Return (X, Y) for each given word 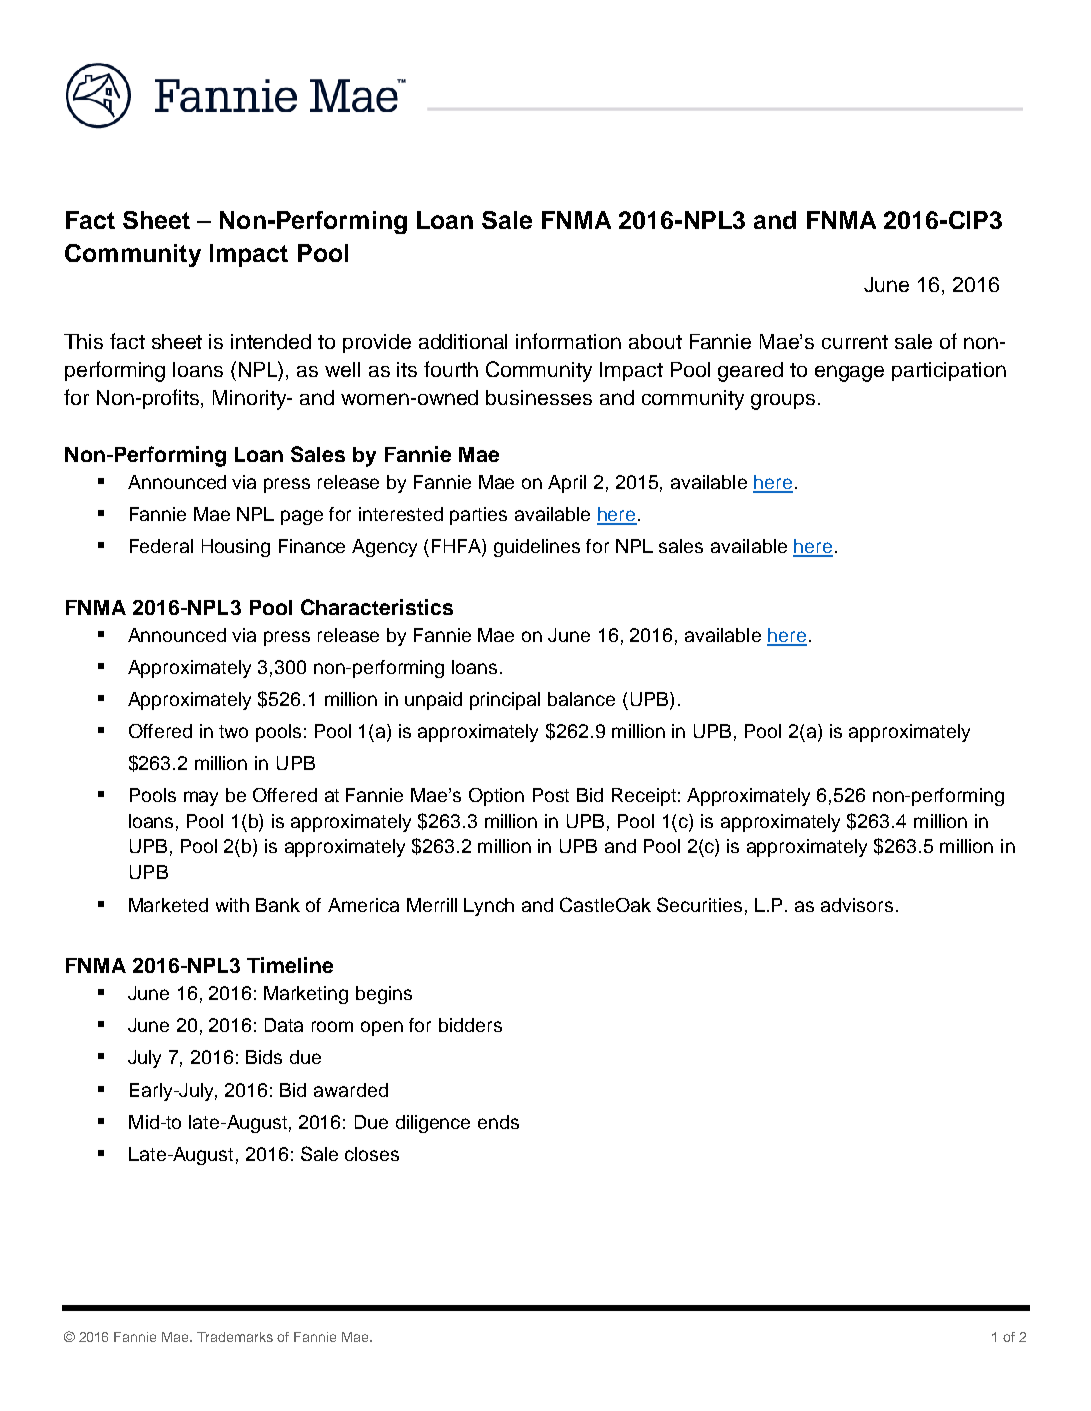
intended (271, 341)
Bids (264, 1057)
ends (498, 1122)
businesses (539, 397)
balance (581, 699)
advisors (857, 905)
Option (496, 797)
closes (372, 1154)
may (201, 798)
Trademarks (235, 1337)
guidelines (537, 548)
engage (849, 373)
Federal (161, 546)
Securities (699, 904)
